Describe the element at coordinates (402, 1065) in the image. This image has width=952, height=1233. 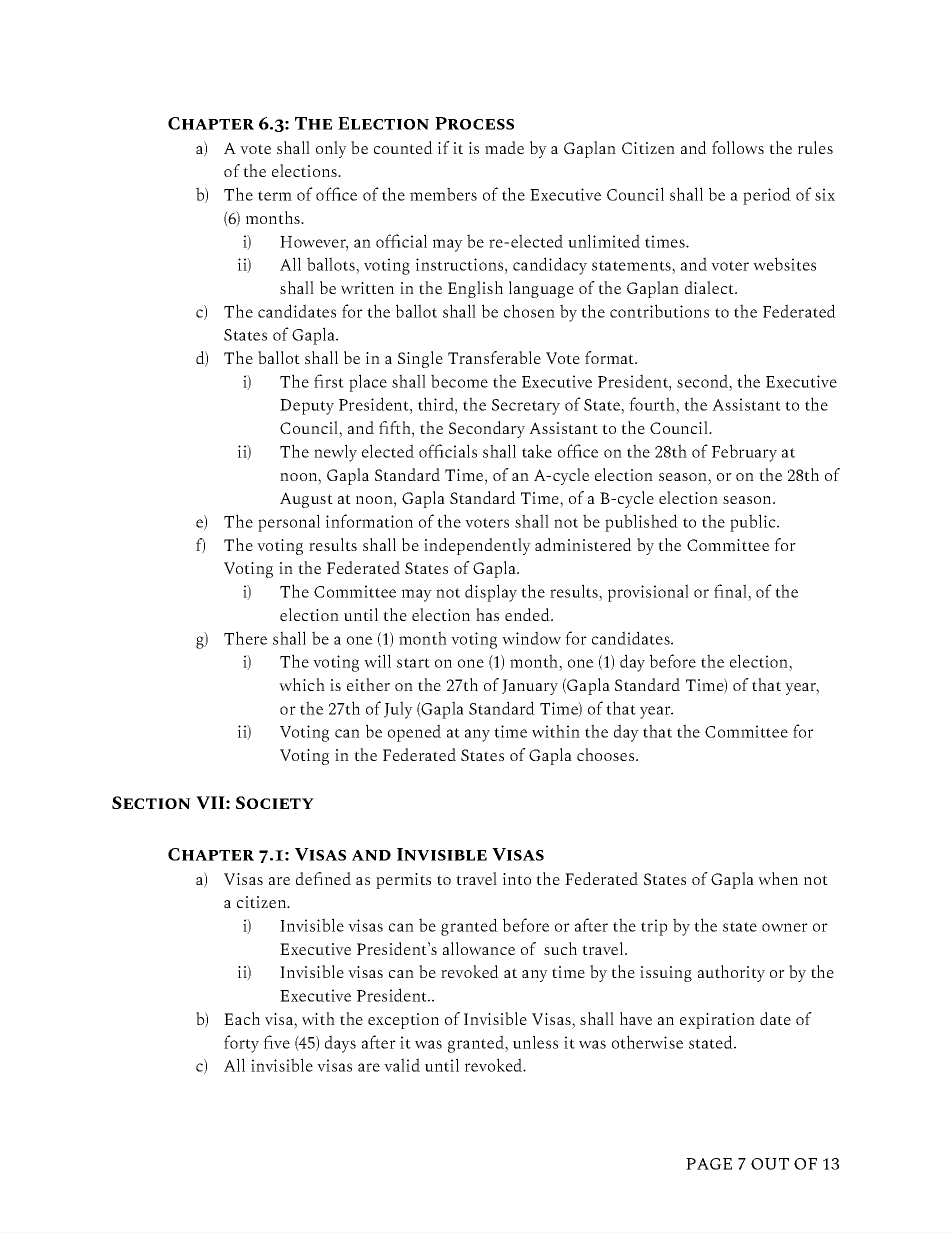
I see `valid` at that location.
